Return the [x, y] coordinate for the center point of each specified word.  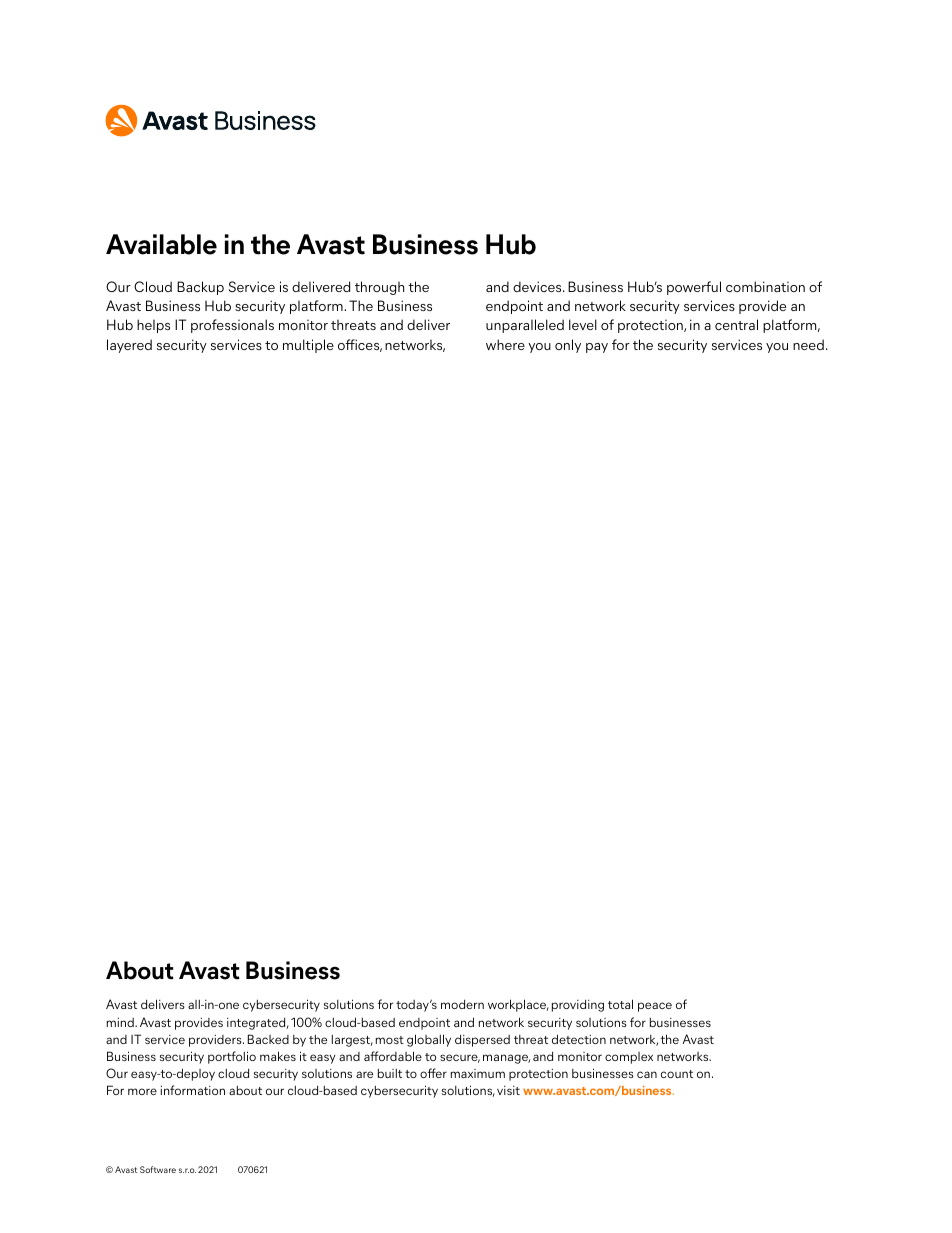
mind [121, 1022]
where [505, 344]
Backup [200, 288]
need [808, 344]
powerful [694, 288]
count [677, 1074]
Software [158, 1169]
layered [129, 346]
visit [508, 1090]
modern [462, 1004]
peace [655, 1007]
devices [538, 286]
